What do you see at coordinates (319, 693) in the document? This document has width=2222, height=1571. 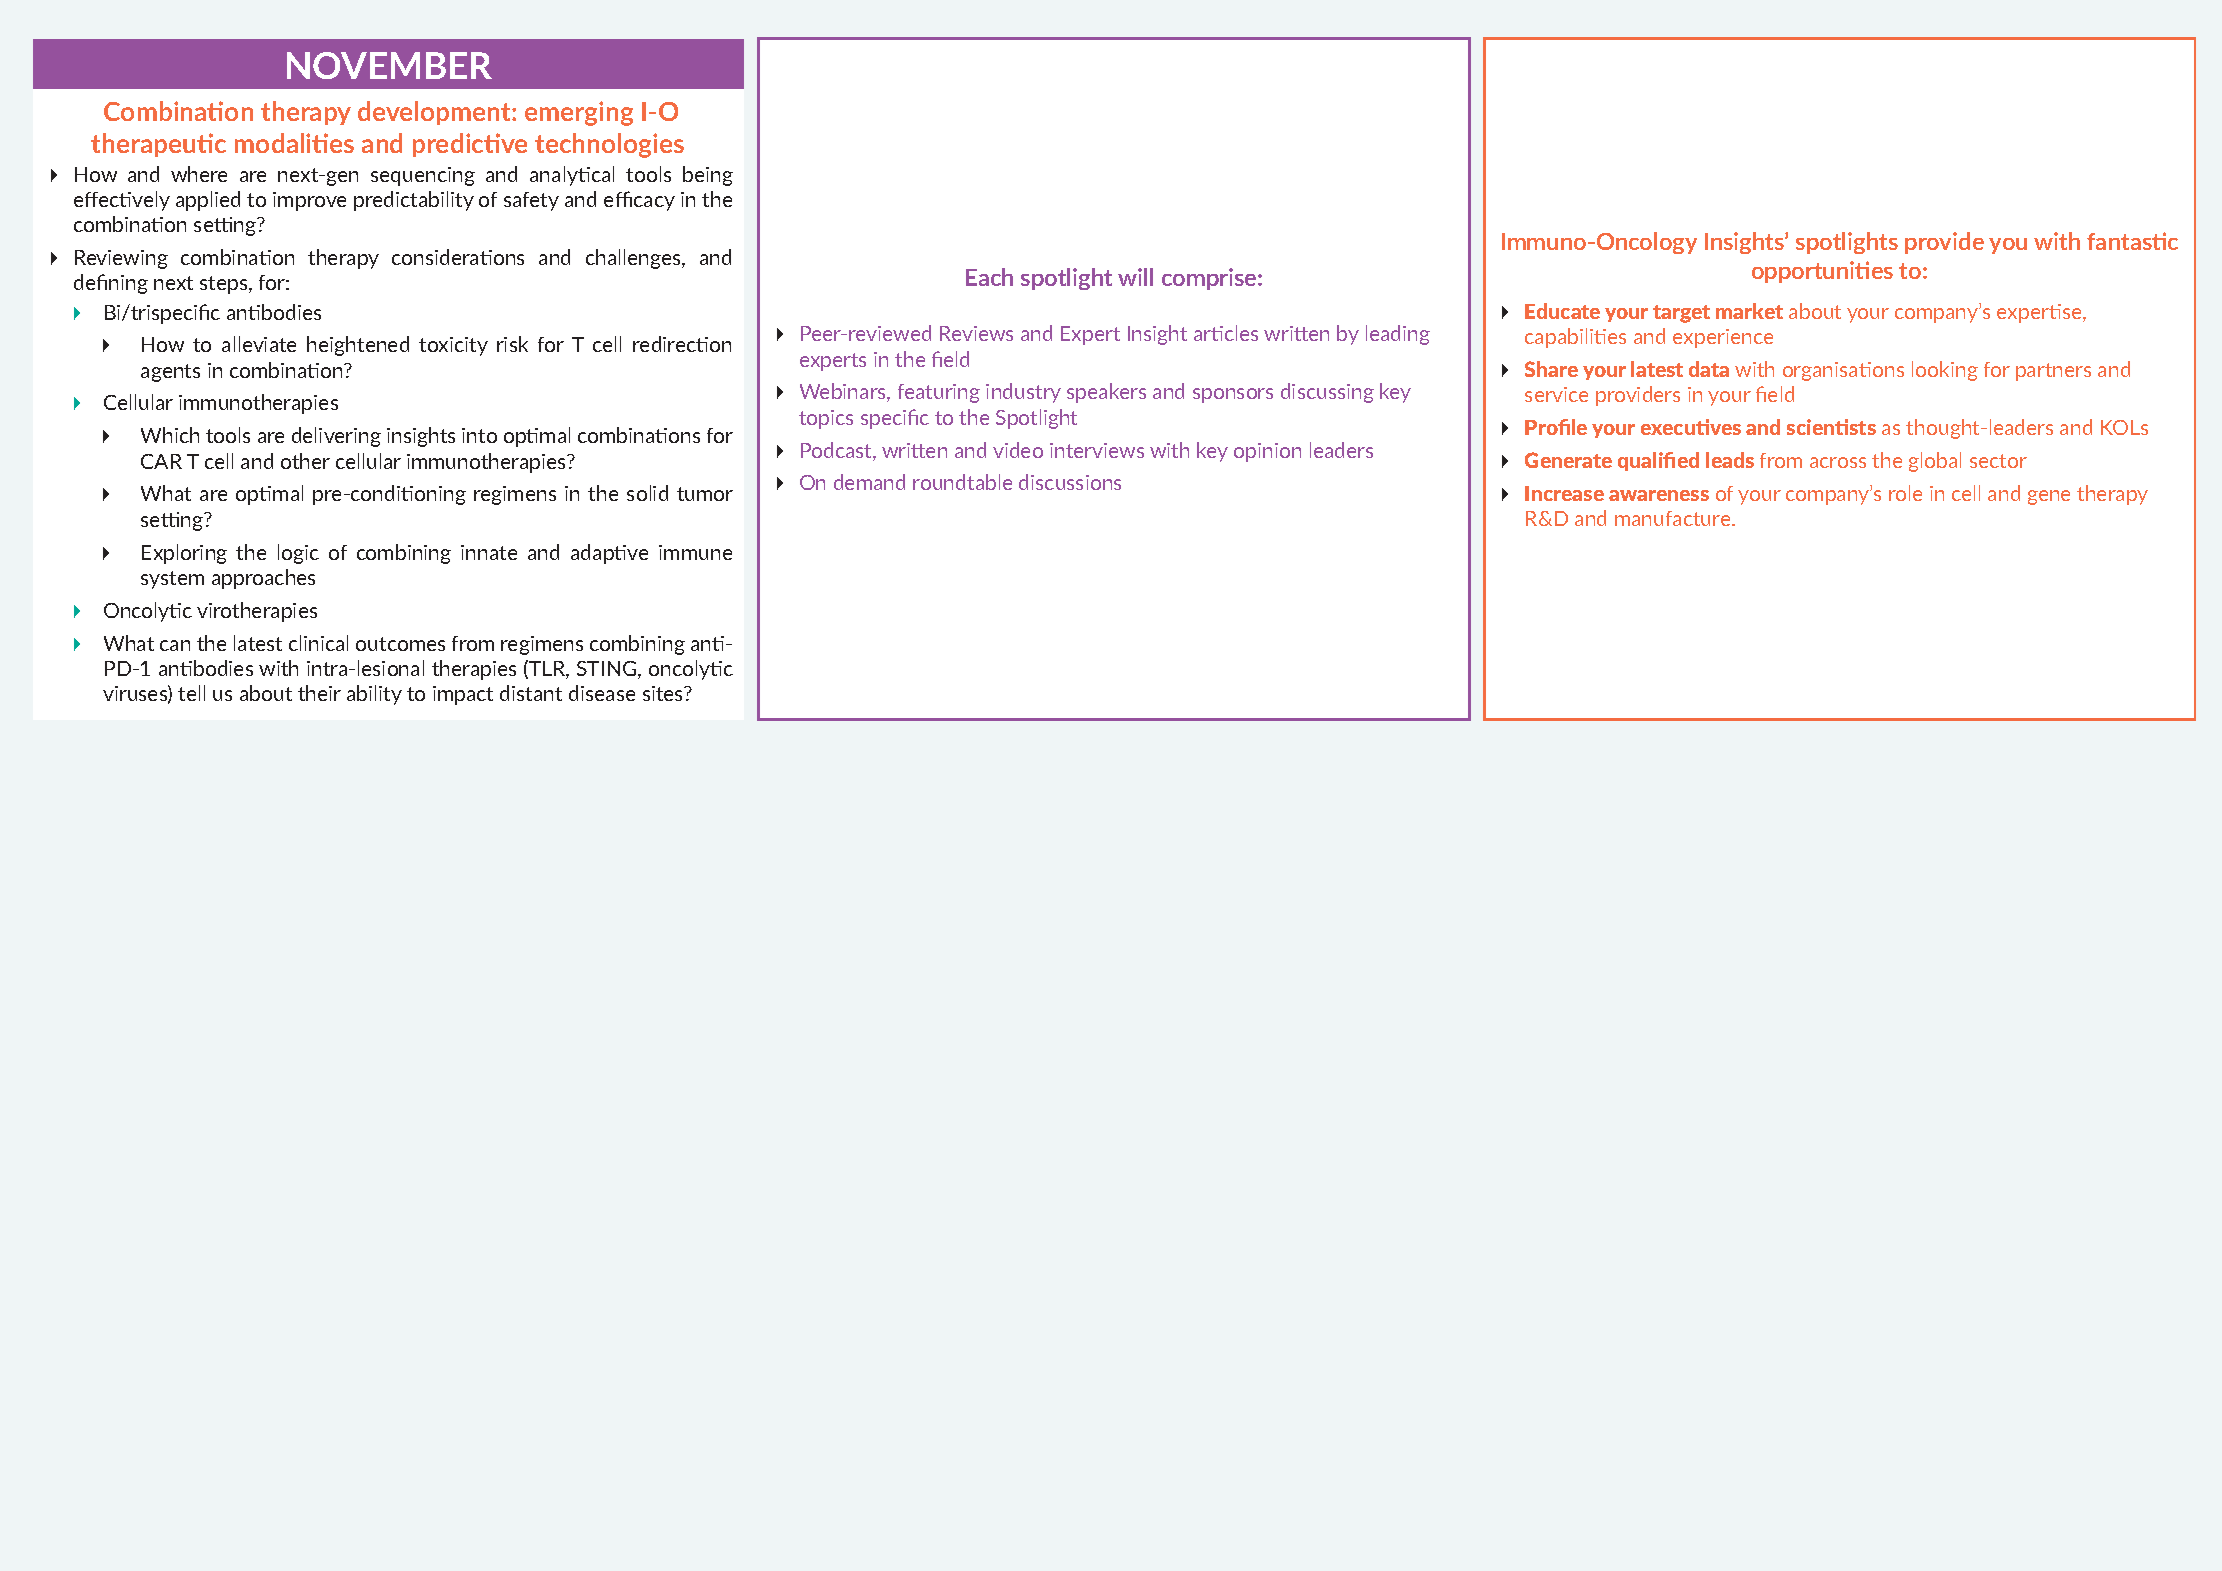 I see `their` at bounding box center [319, 693].
